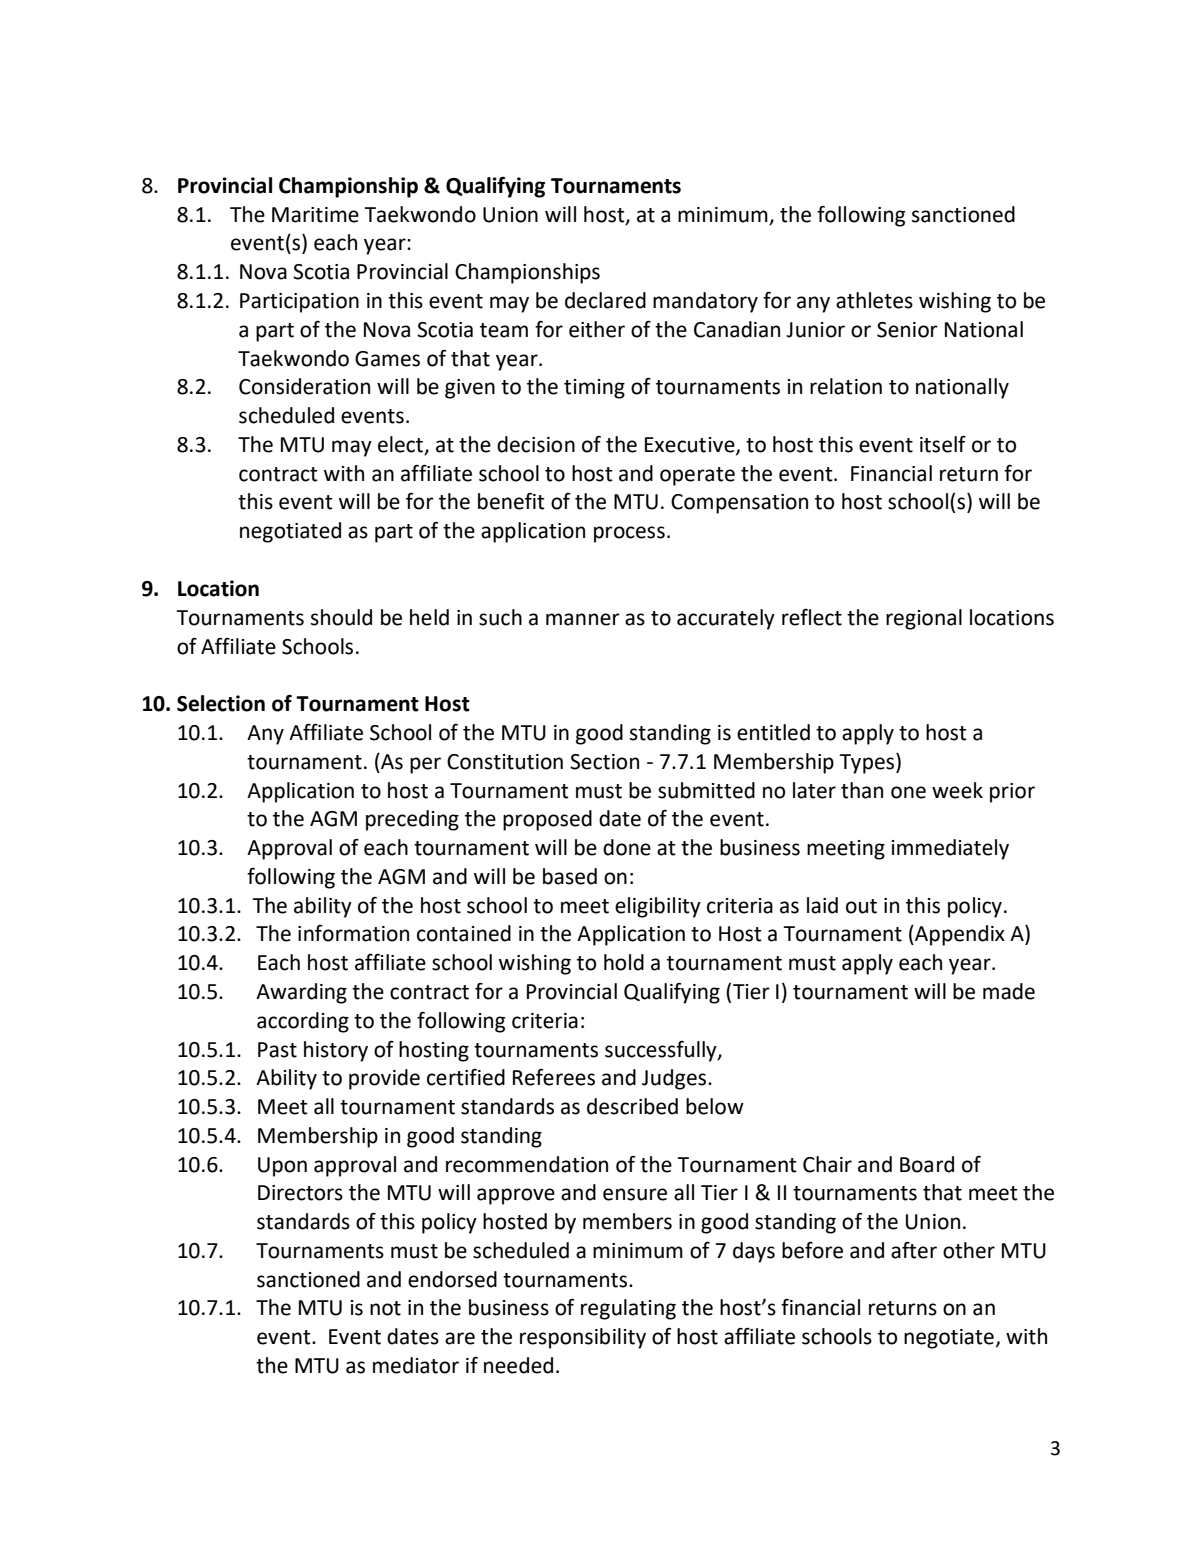  I want to click on declared, so click(605, 300).
